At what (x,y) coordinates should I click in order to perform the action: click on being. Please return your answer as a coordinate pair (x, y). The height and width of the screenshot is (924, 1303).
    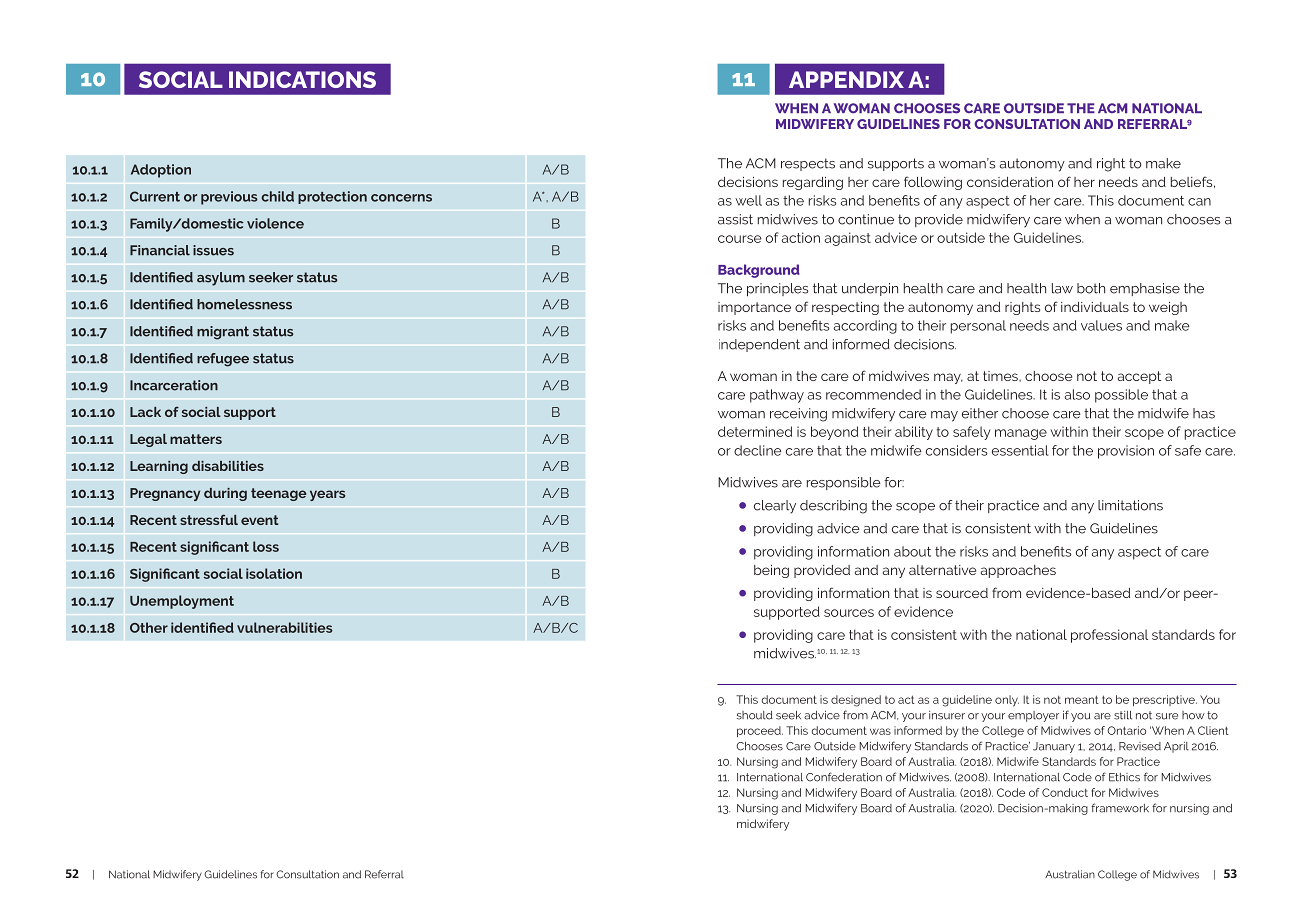
    Looking at the image, I should click on (771, 571).
